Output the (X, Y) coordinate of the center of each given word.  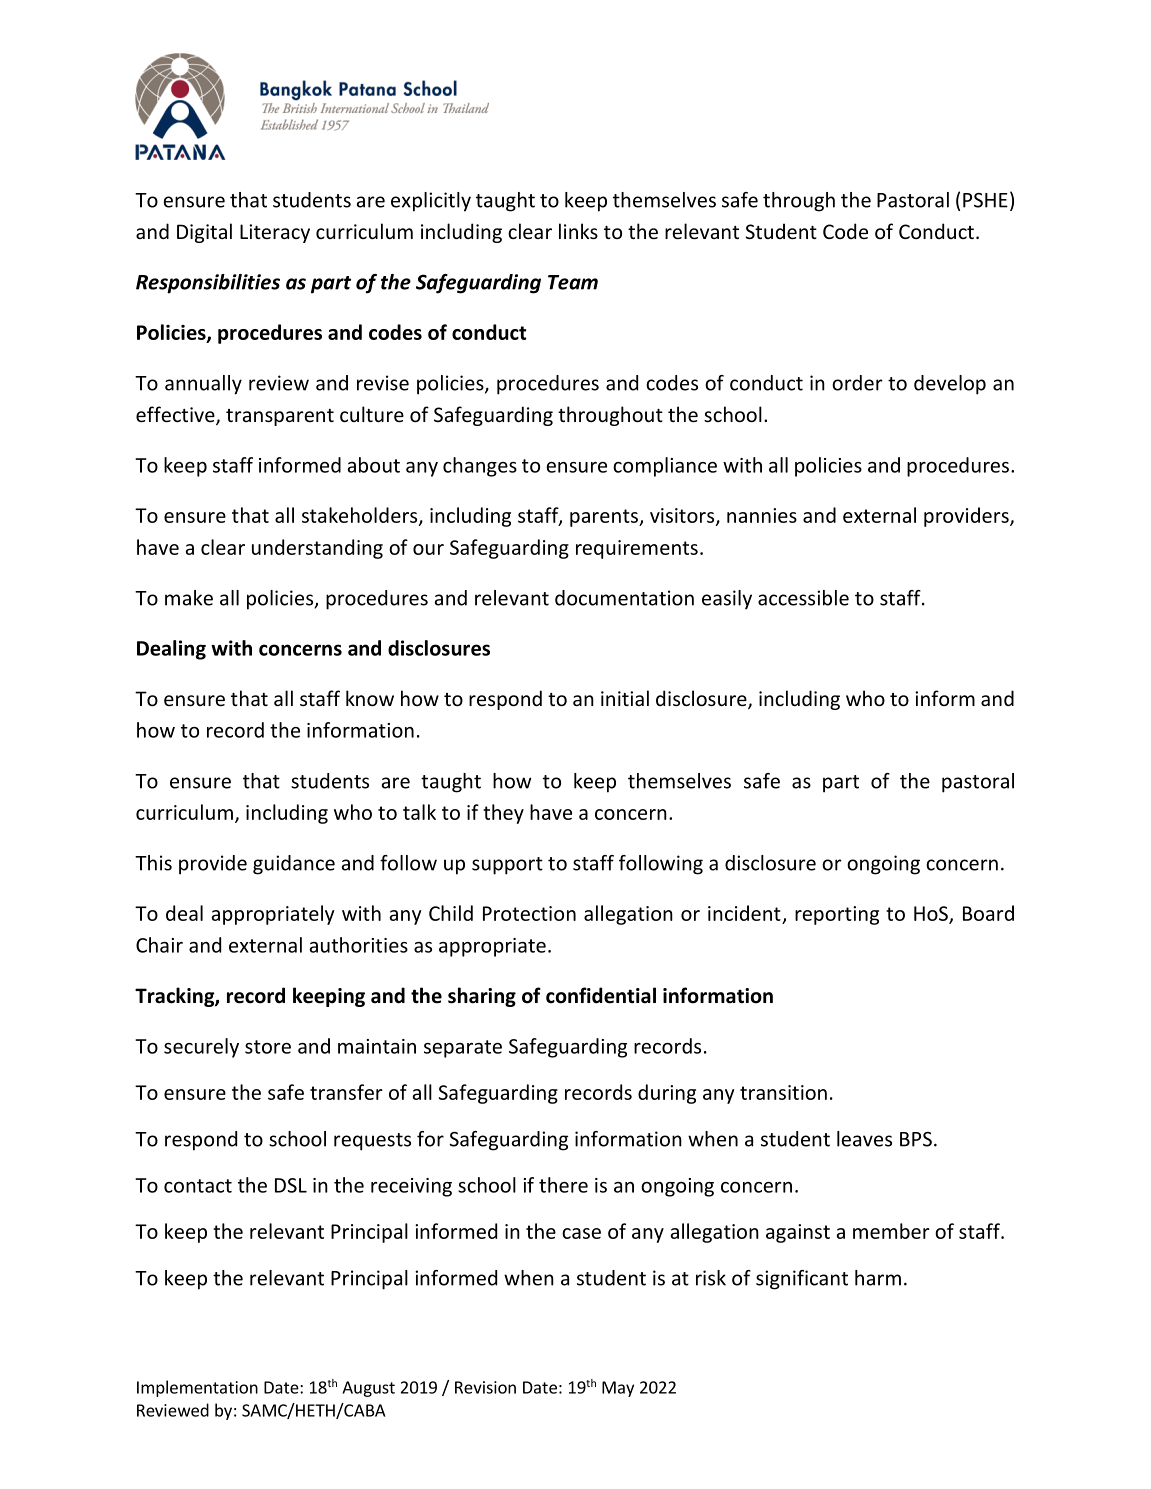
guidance (294, 865)
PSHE (985, 200)
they (503, 814)
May (618, 1389)
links (578, 231)
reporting (837, 915)
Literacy (275, 233)
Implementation (197, 1388)
